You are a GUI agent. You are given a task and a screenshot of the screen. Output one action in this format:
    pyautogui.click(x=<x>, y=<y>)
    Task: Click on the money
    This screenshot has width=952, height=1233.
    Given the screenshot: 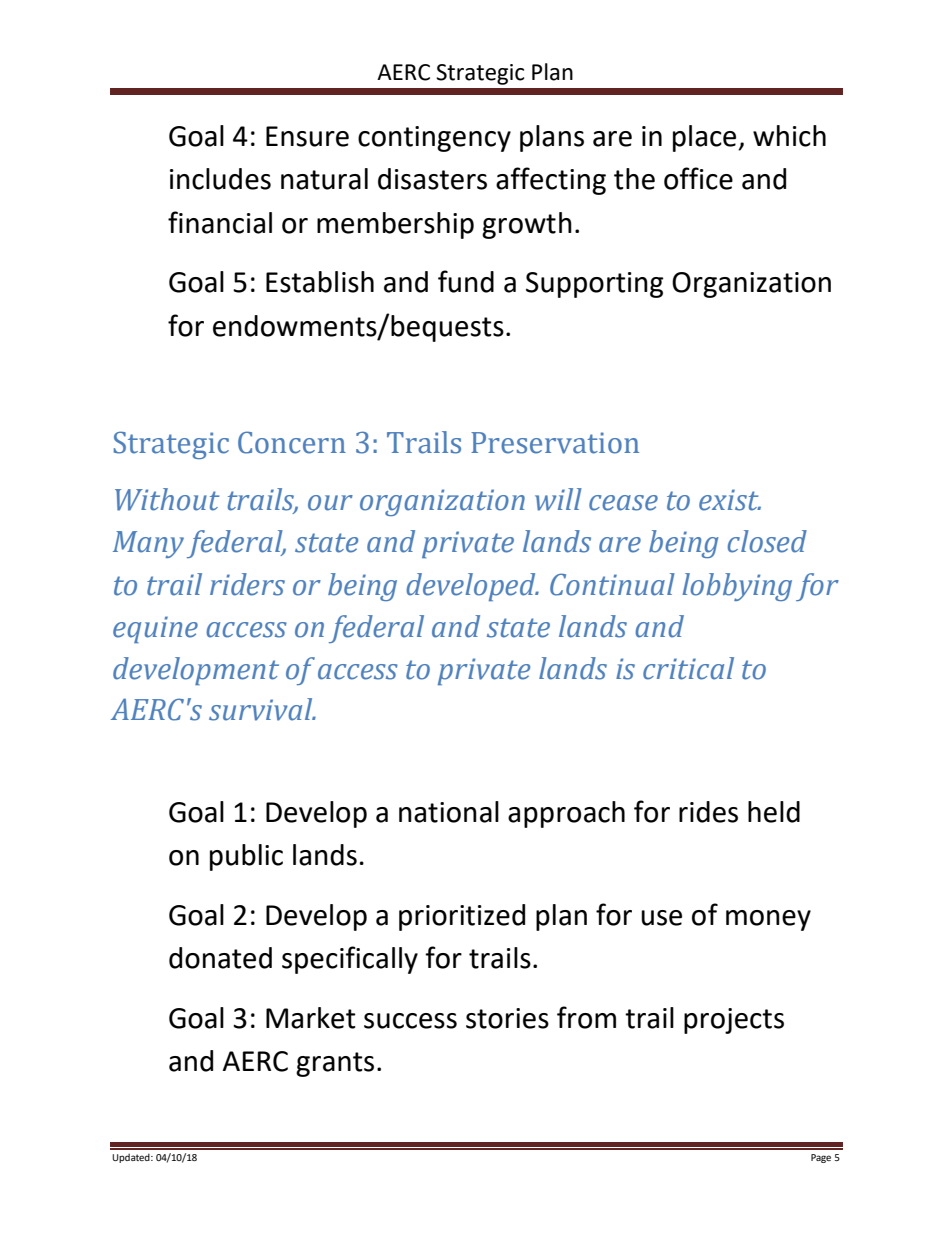 What is the action you would take?
    pyautogui.click(x=768, y=920)
